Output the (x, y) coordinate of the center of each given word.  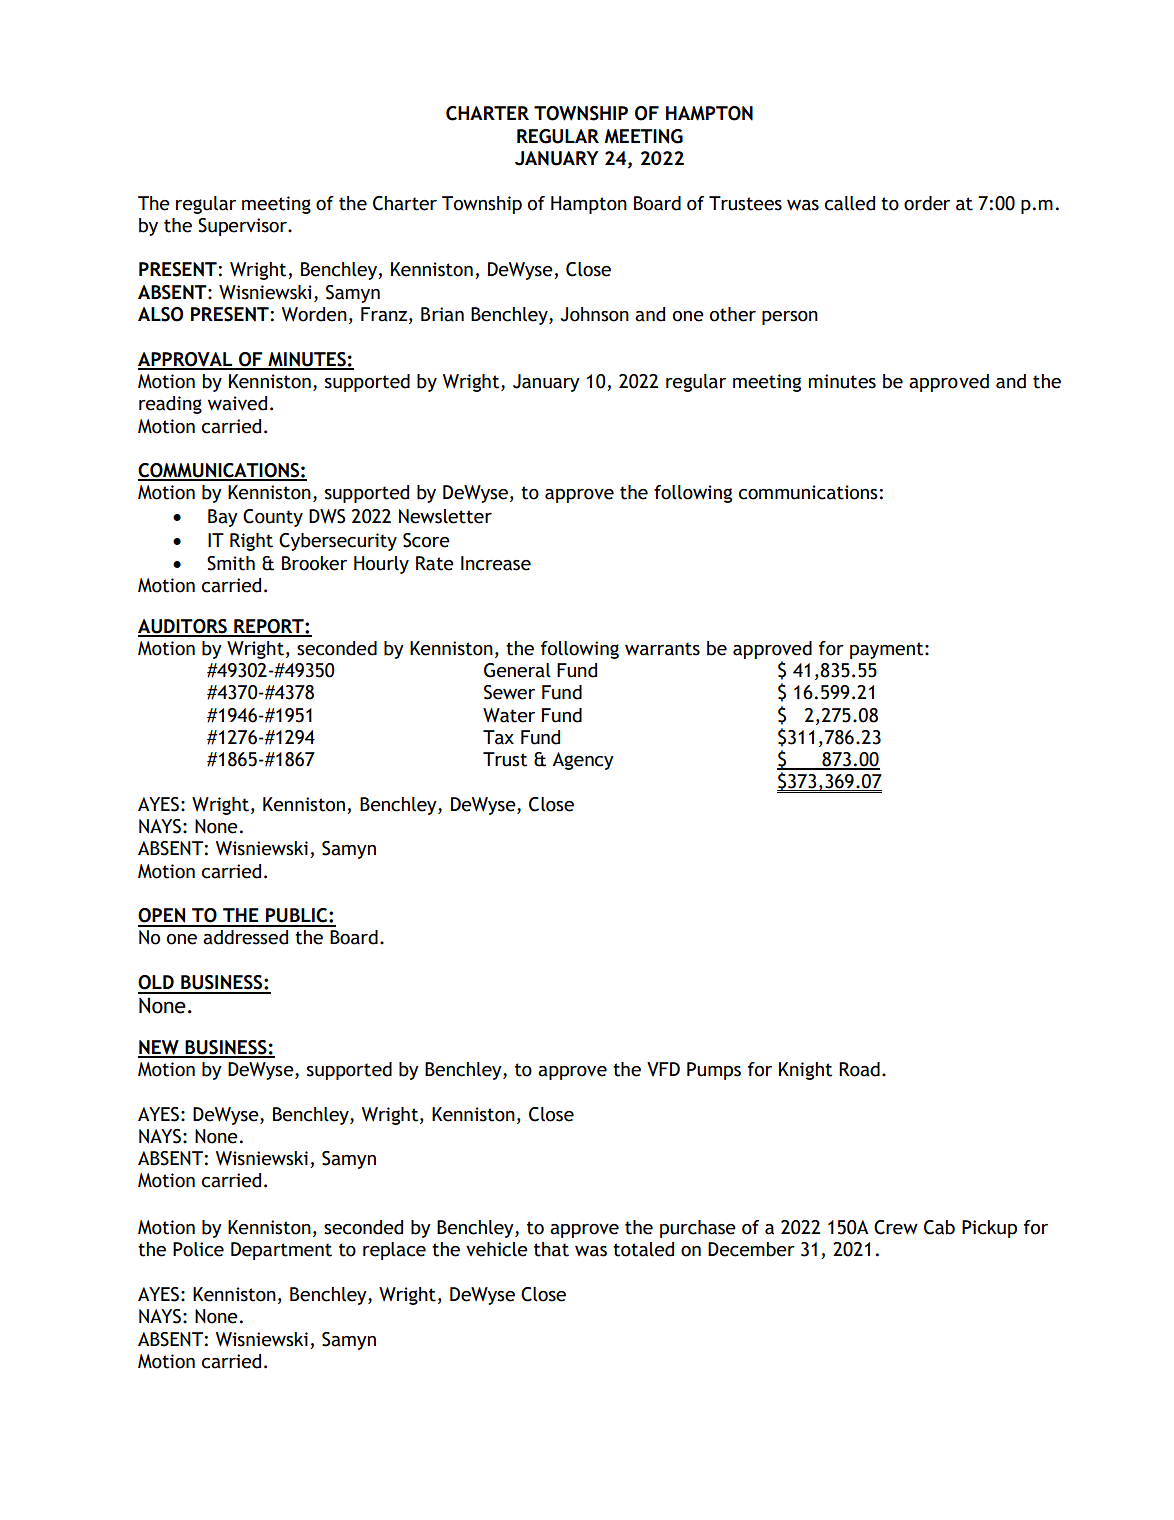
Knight (805, 1071)
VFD (663, 1069)
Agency (583, 761)
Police (198, 1249)
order (927, 203)
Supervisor (244, 227)
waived (237, 403)
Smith (231, 563)
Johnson (595, 314)
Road (859, 1069)
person (790, 318)
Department (281, 1251)
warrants (662, 649)
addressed (245, 937)
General (517, 670)
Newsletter (445, 516)
